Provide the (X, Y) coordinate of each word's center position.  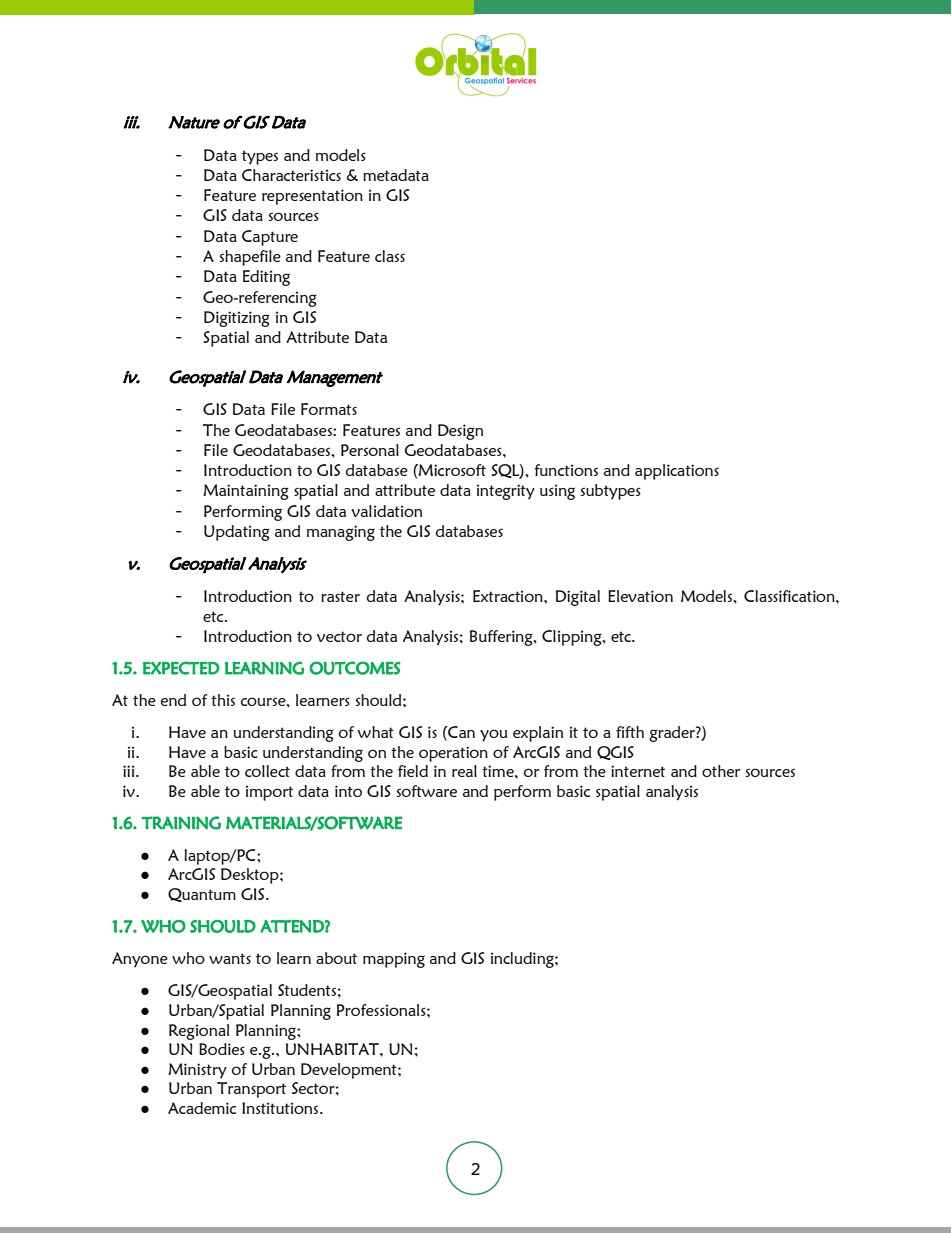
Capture (270, 238)
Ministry (197, 1070)
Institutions (281, 1108)
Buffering (502, 638)
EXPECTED (181, 668)
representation (312, 197)
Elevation (640, 596)
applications (677, 472)
